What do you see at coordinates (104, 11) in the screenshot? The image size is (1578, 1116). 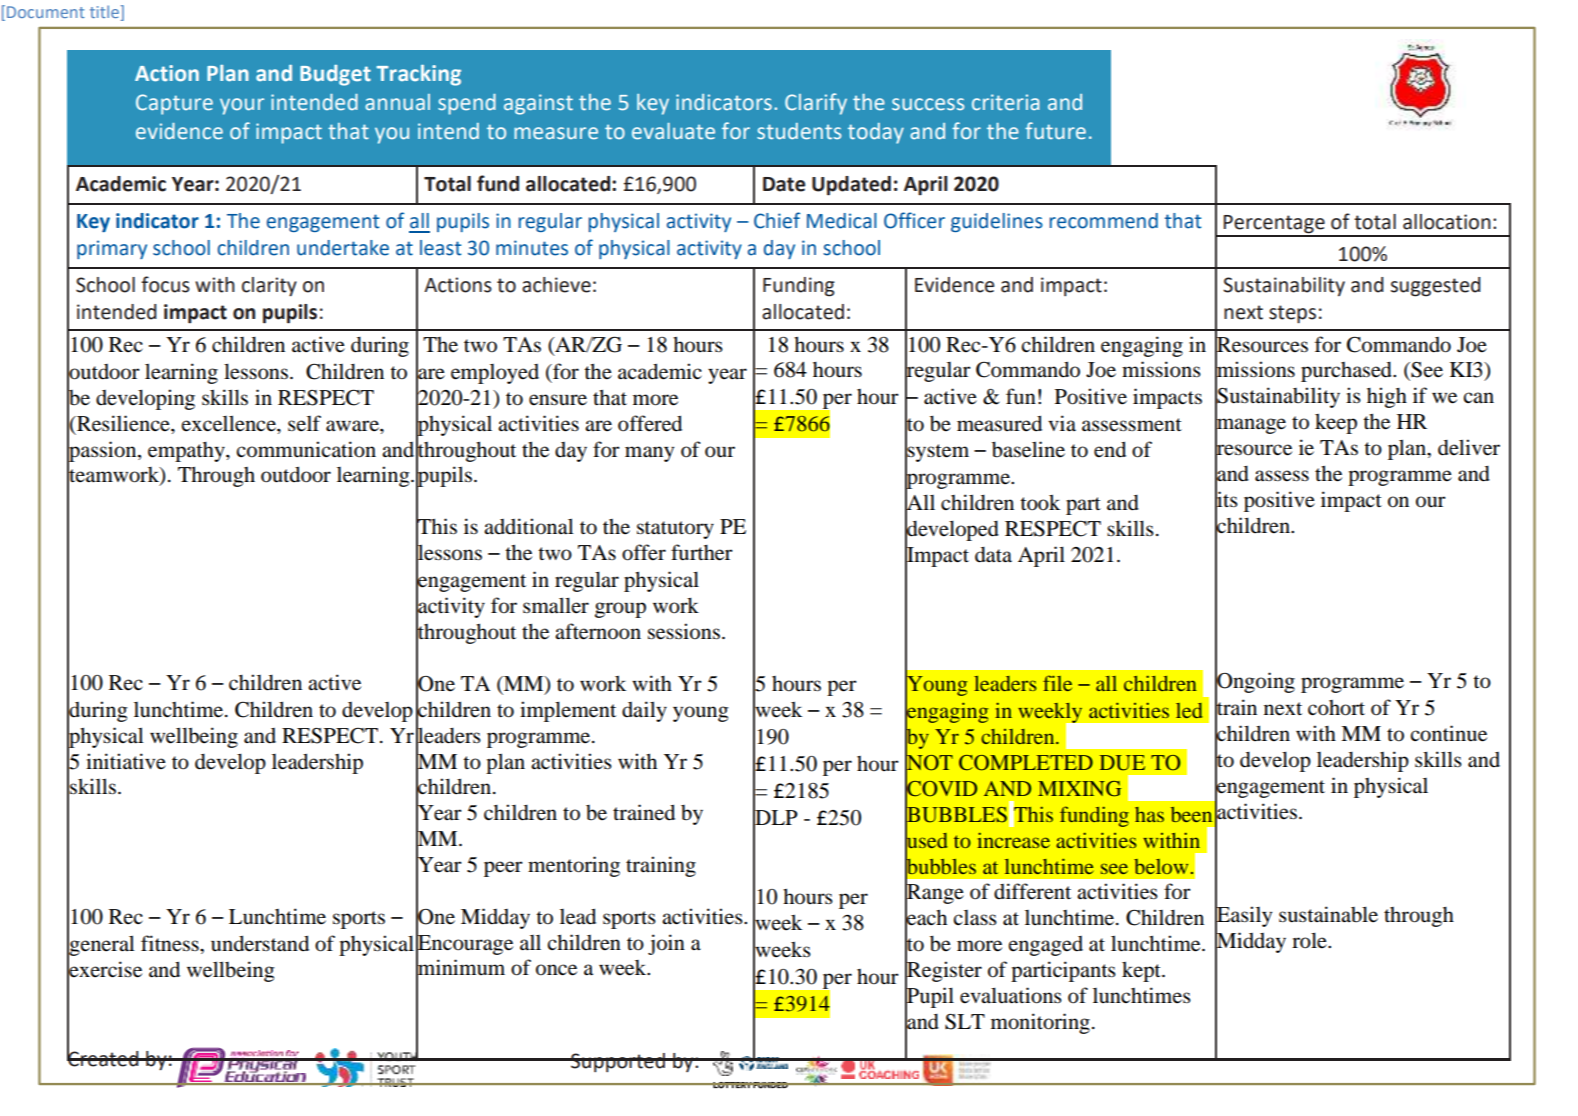 I see `title` at bounding box center [104, 11].
